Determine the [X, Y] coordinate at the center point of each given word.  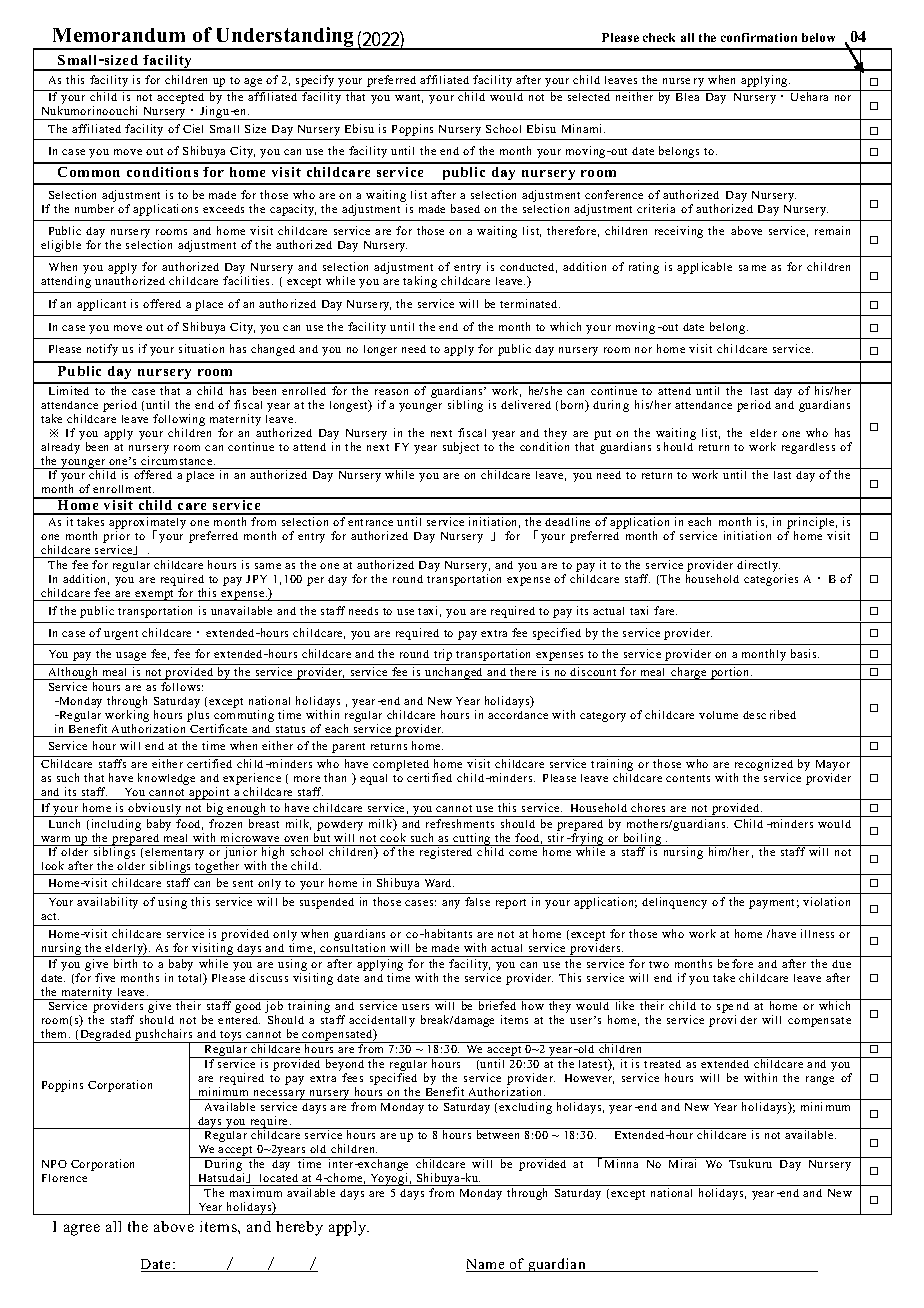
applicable [704, 268]
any [451, 904]
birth [125, 963]
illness [817, 933]
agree [82, 1230]
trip [443, 655]
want [409, 98]
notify [102, 350]
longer [380, 350]
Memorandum [119, 35]
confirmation [759, 37]
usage [131, 656]
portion [730, 673]
